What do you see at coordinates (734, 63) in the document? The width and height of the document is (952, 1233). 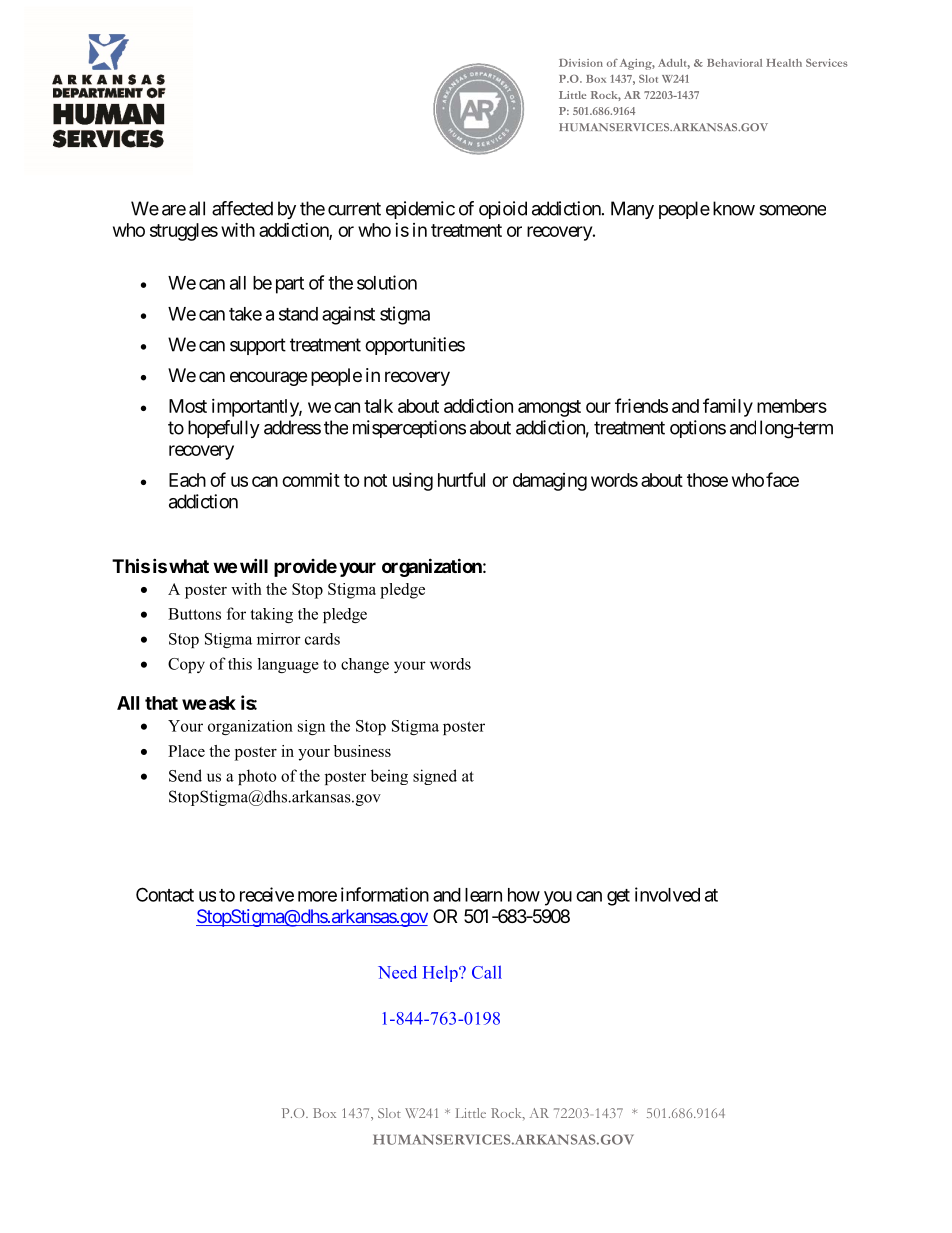 I see `Behavioral` at bounding box center [734, 63].
